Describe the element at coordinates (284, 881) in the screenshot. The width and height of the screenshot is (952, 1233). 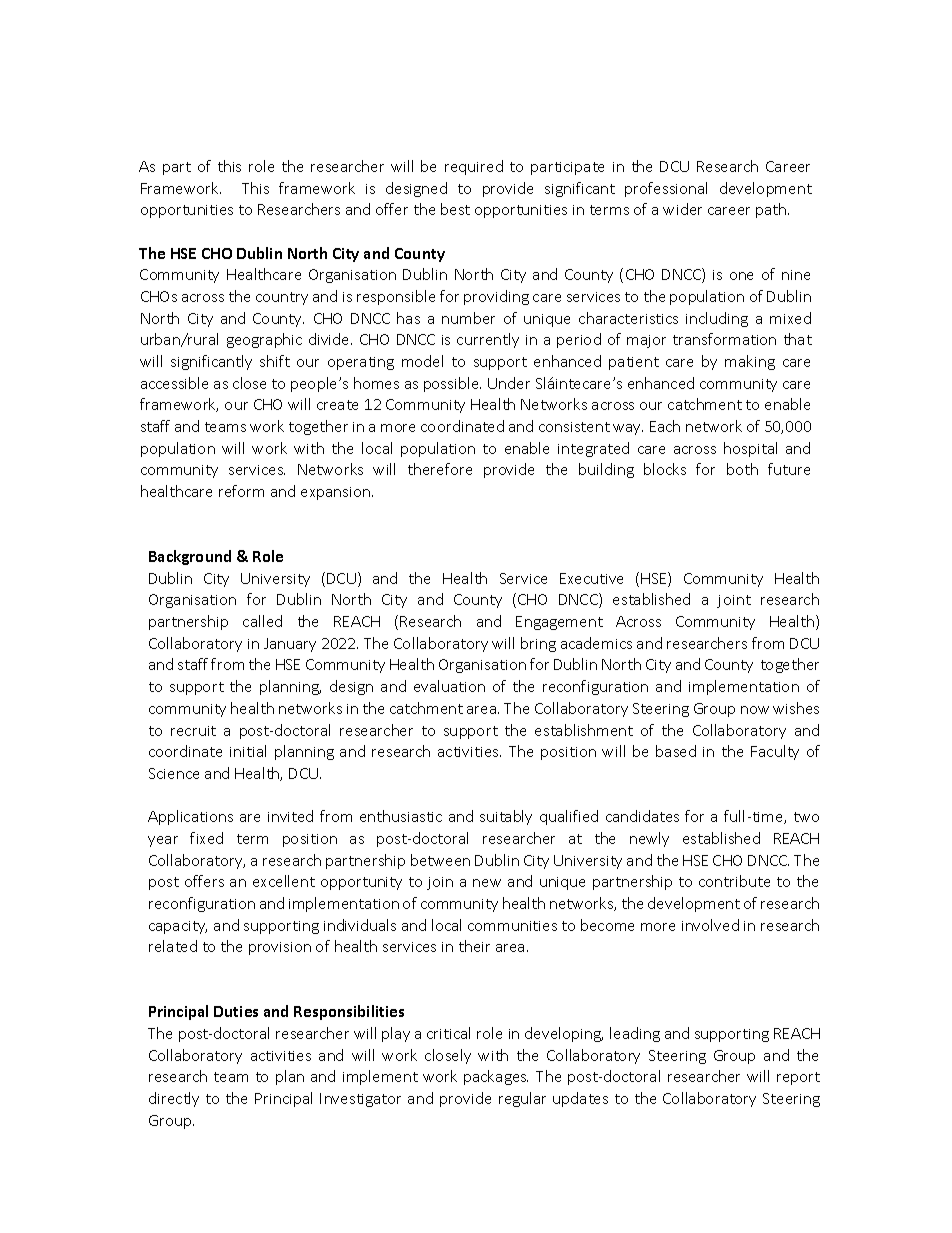
I see `excellent` at that location.
